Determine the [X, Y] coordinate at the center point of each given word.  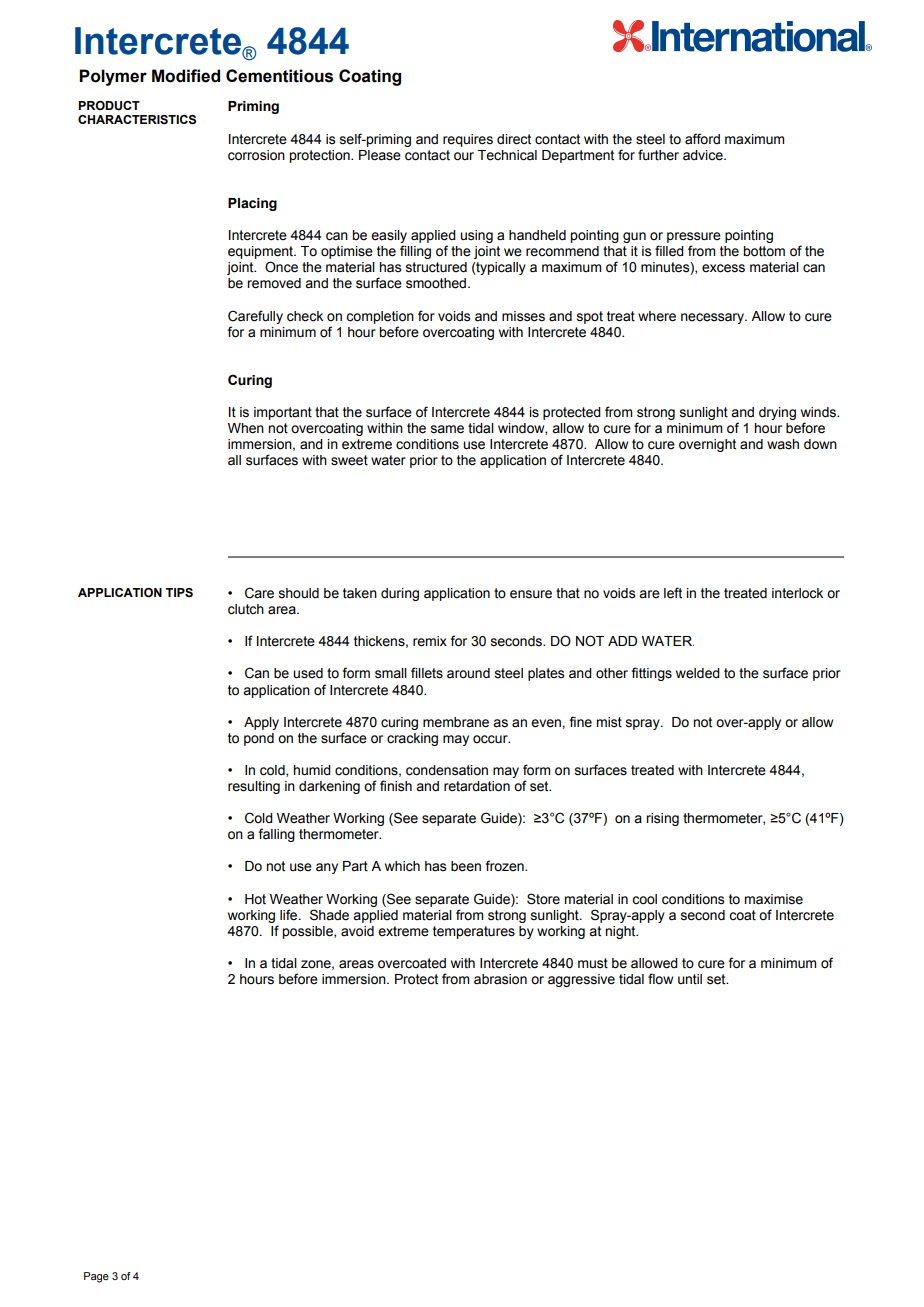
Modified [186, 76]
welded [698, 673]
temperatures [474, 932]
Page [96, 1277]
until [690, 979]
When [246, 428]
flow [660, 979]
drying [777, 413]
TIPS [179, 592]
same [447, 429]
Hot [255, 899]
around [468, 673]
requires [468, 140]
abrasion [500, 979]
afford [702, 139]
